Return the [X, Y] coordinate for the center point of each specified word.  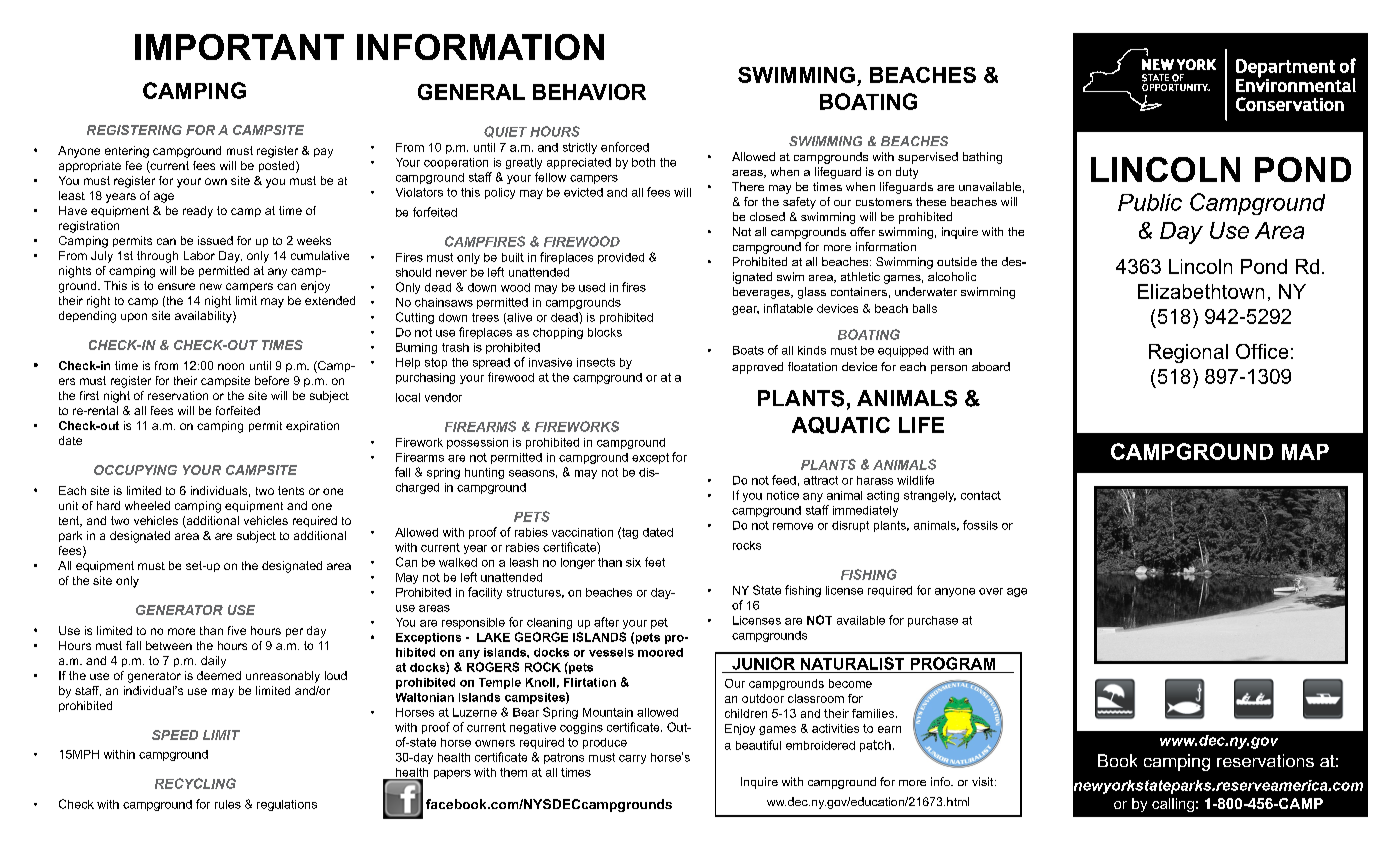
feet [655, 562]
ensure [176, 286]
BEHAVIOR [589, 92]
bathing [982, 158]
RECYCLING [195, 783]
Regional [1188, 353]
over [991, 591]
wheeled [147, 505]
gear [745, 310]
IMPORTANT [239, 47]
